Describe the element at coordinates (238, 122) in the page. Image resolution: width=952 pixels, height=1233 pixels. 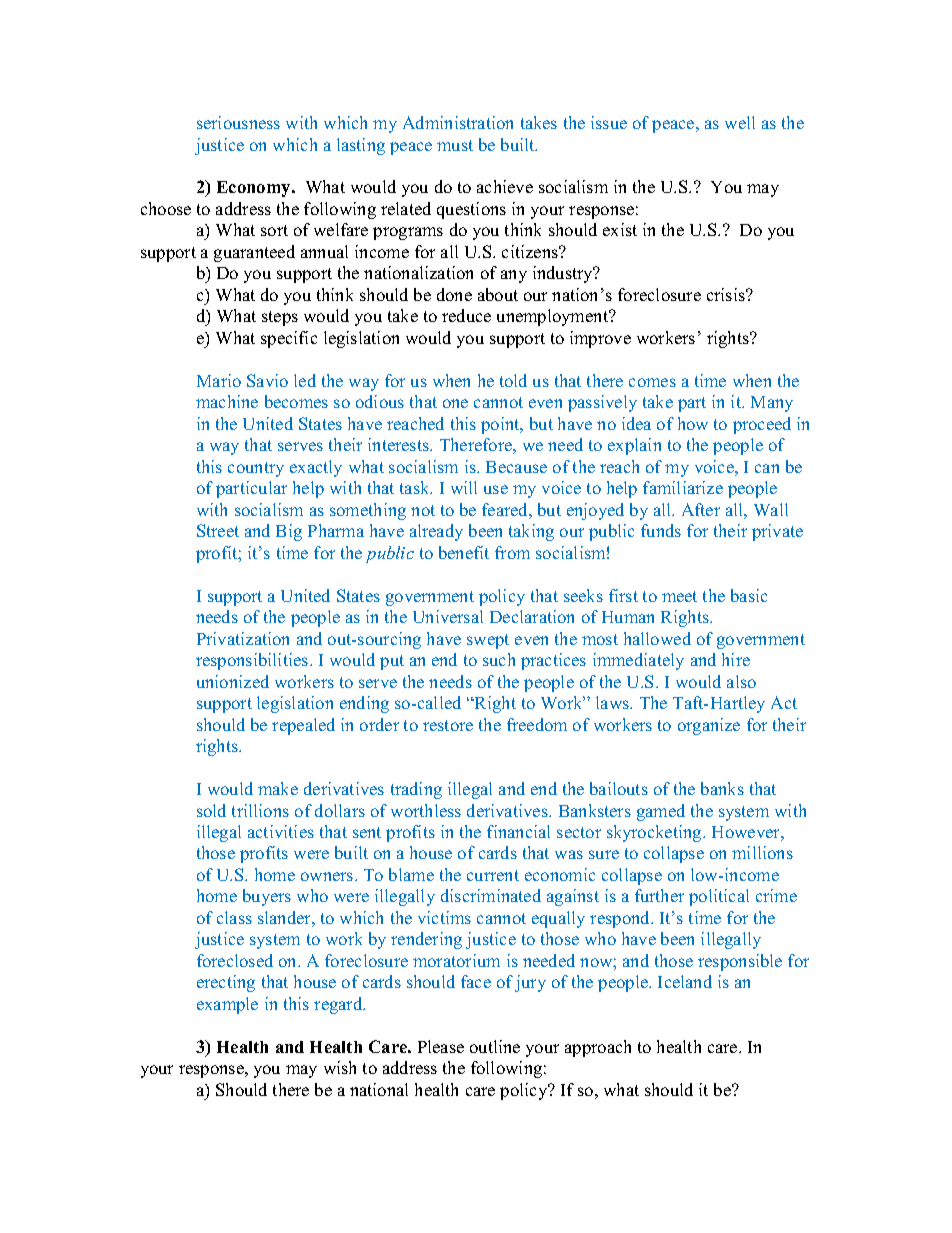
I see `seriousness` at that location.
